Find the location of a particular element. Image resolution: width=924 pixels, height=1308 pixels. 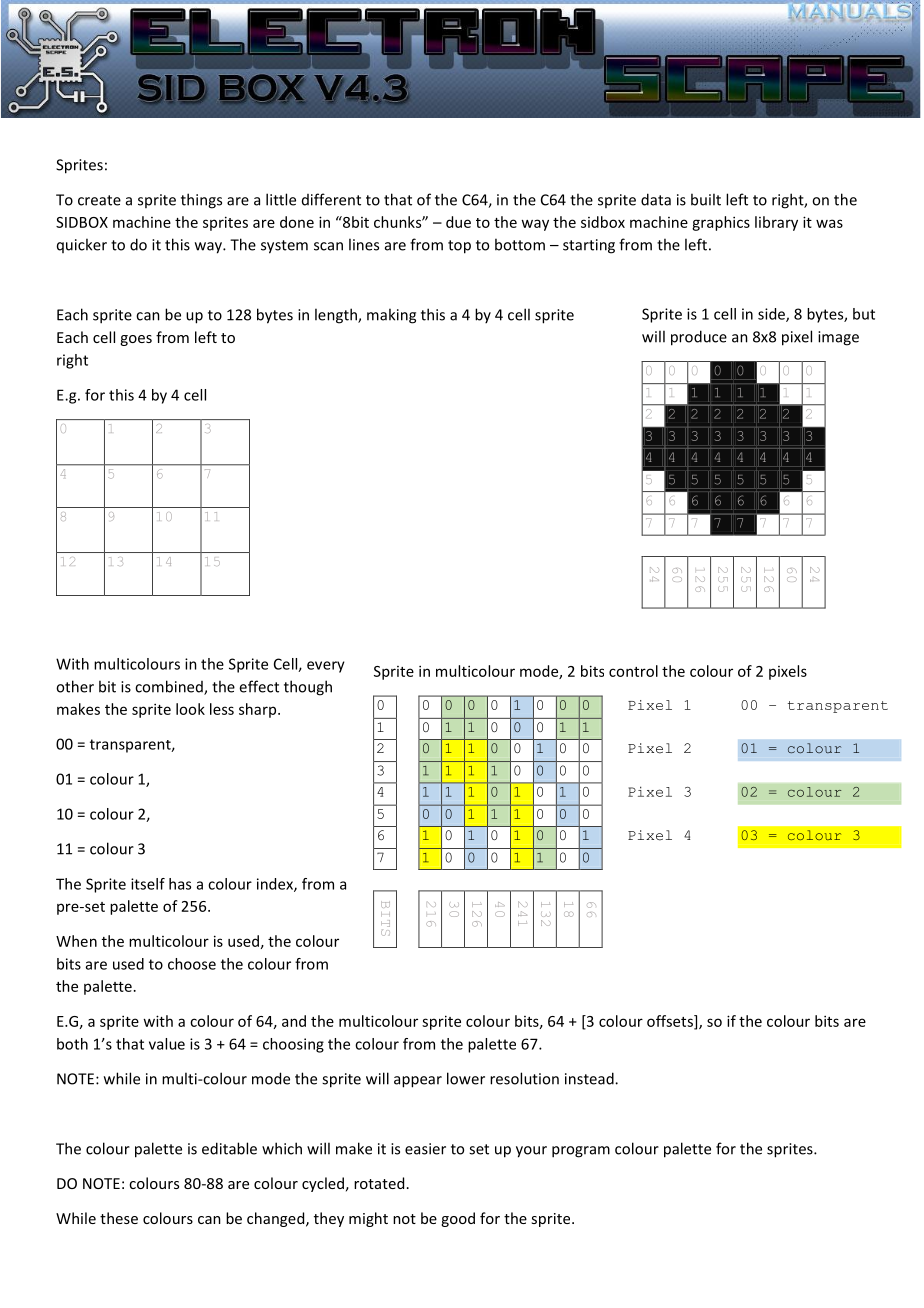

offsets is located at coordinates (671, 1022).
